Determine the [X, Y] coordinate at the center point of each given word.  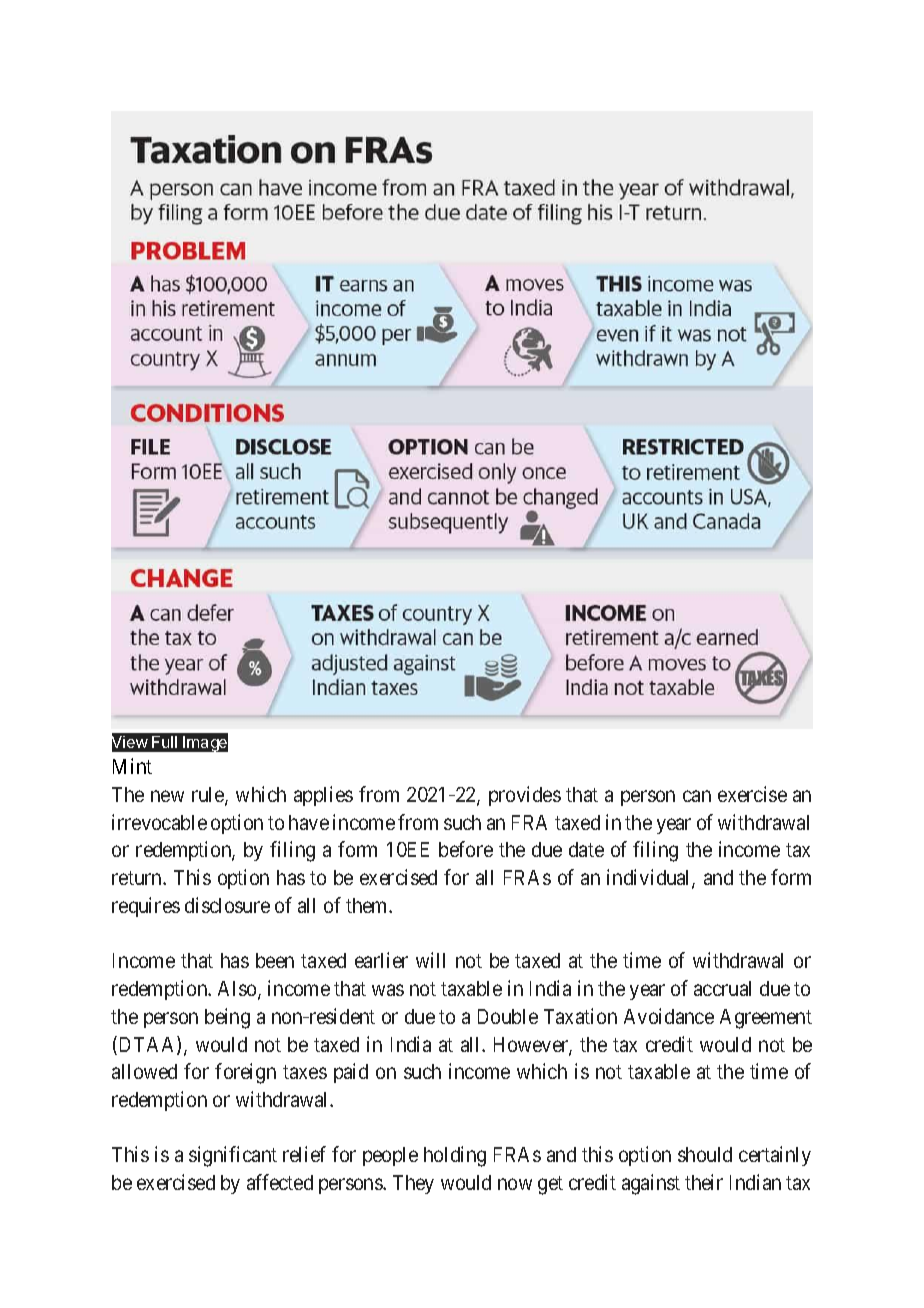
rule [209, 796]
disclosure [227, 905]
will [430, 960]
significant [233, 1156]
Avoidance [669, 1016]
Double [508, 1016]
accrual [722, 988]
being [227, 1018]
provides [525, 796]
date [586, 849]
